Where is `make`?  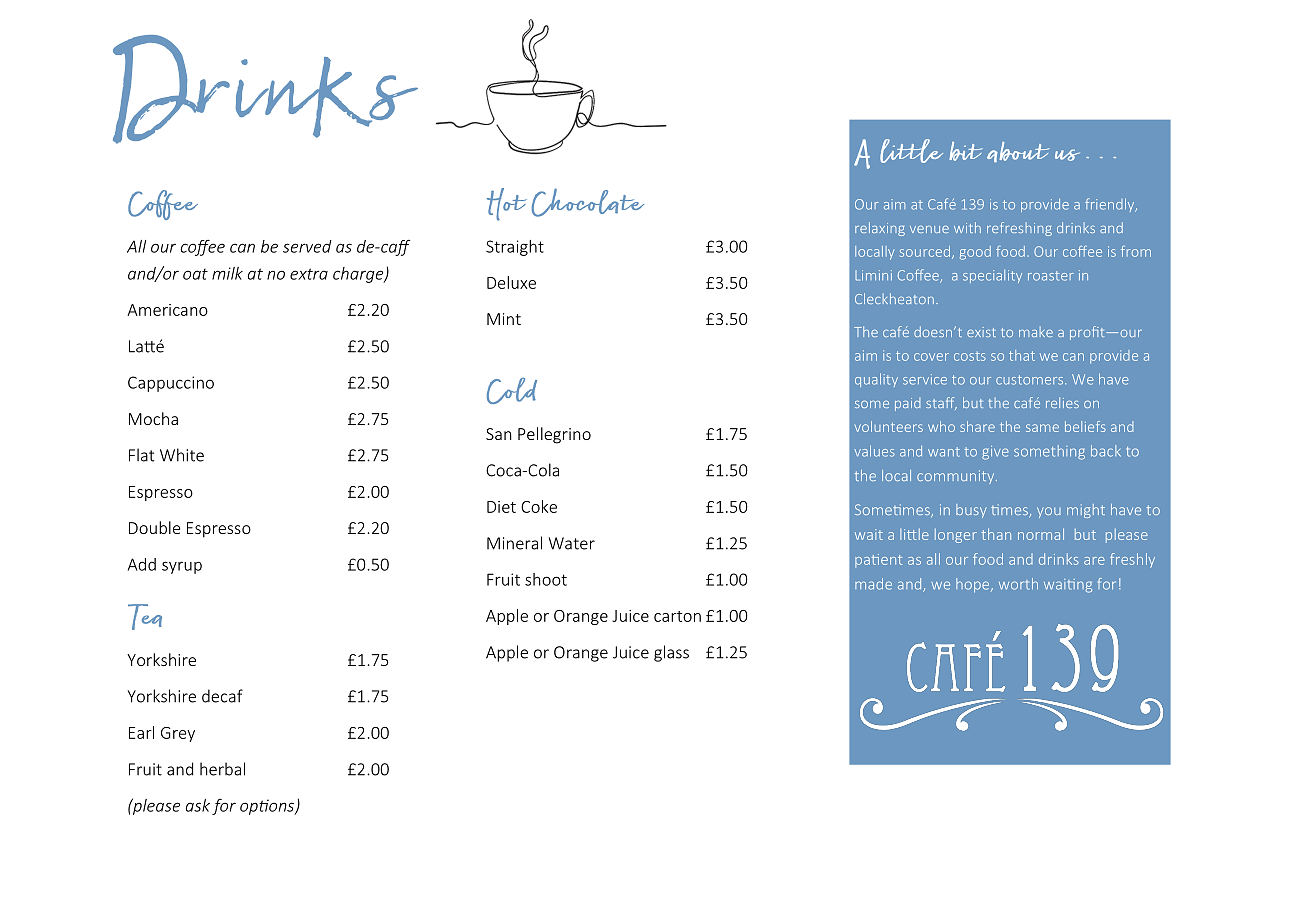 make is located at coordinates (1036, 331).
